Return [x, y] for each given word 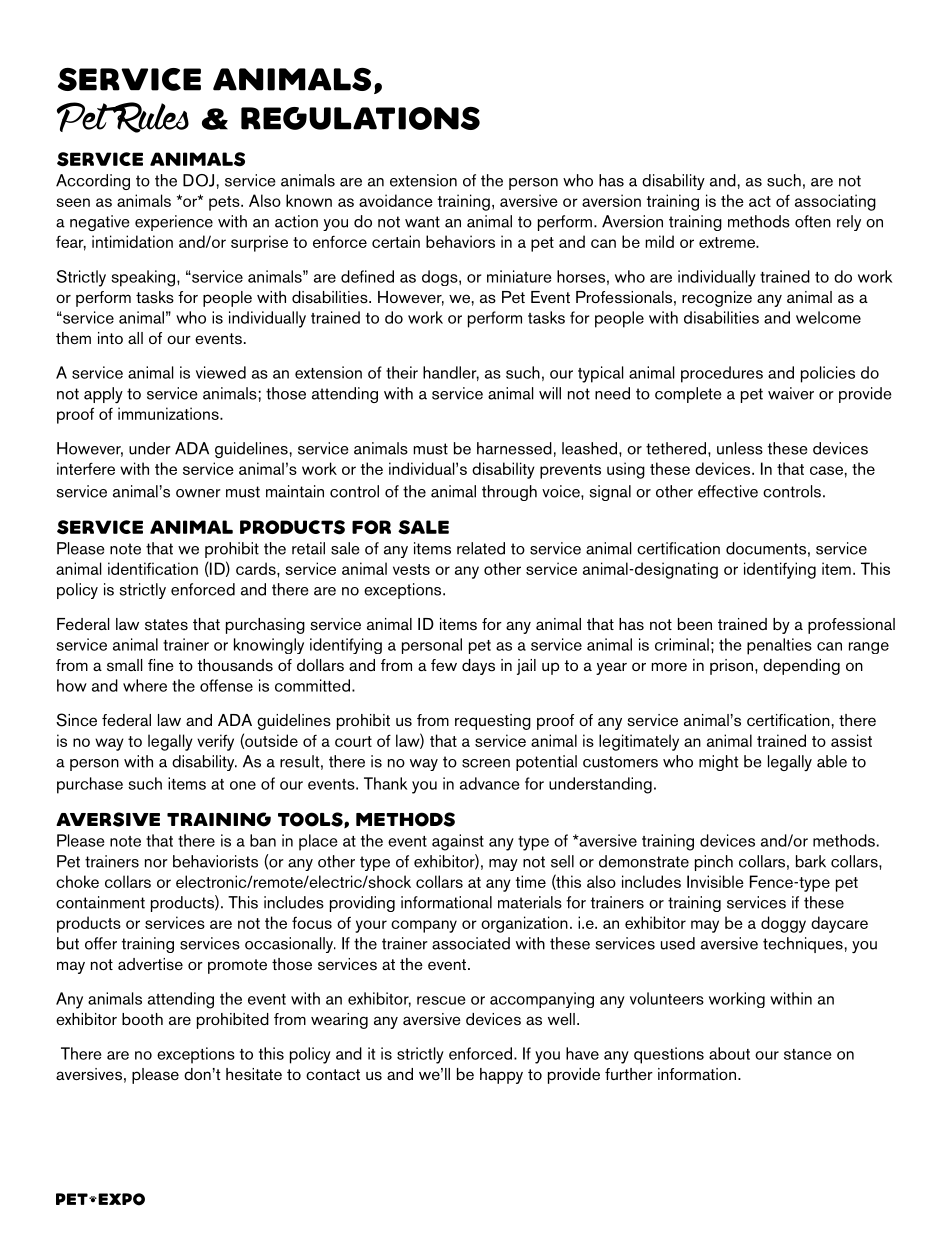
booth [142, 1019]
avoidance [396, 200]
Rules [150, 117]
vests [411, 569]
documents [766, 548]
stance [807, 1054]
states [166, 625]
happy [501, 1076]
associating [835, 202]
